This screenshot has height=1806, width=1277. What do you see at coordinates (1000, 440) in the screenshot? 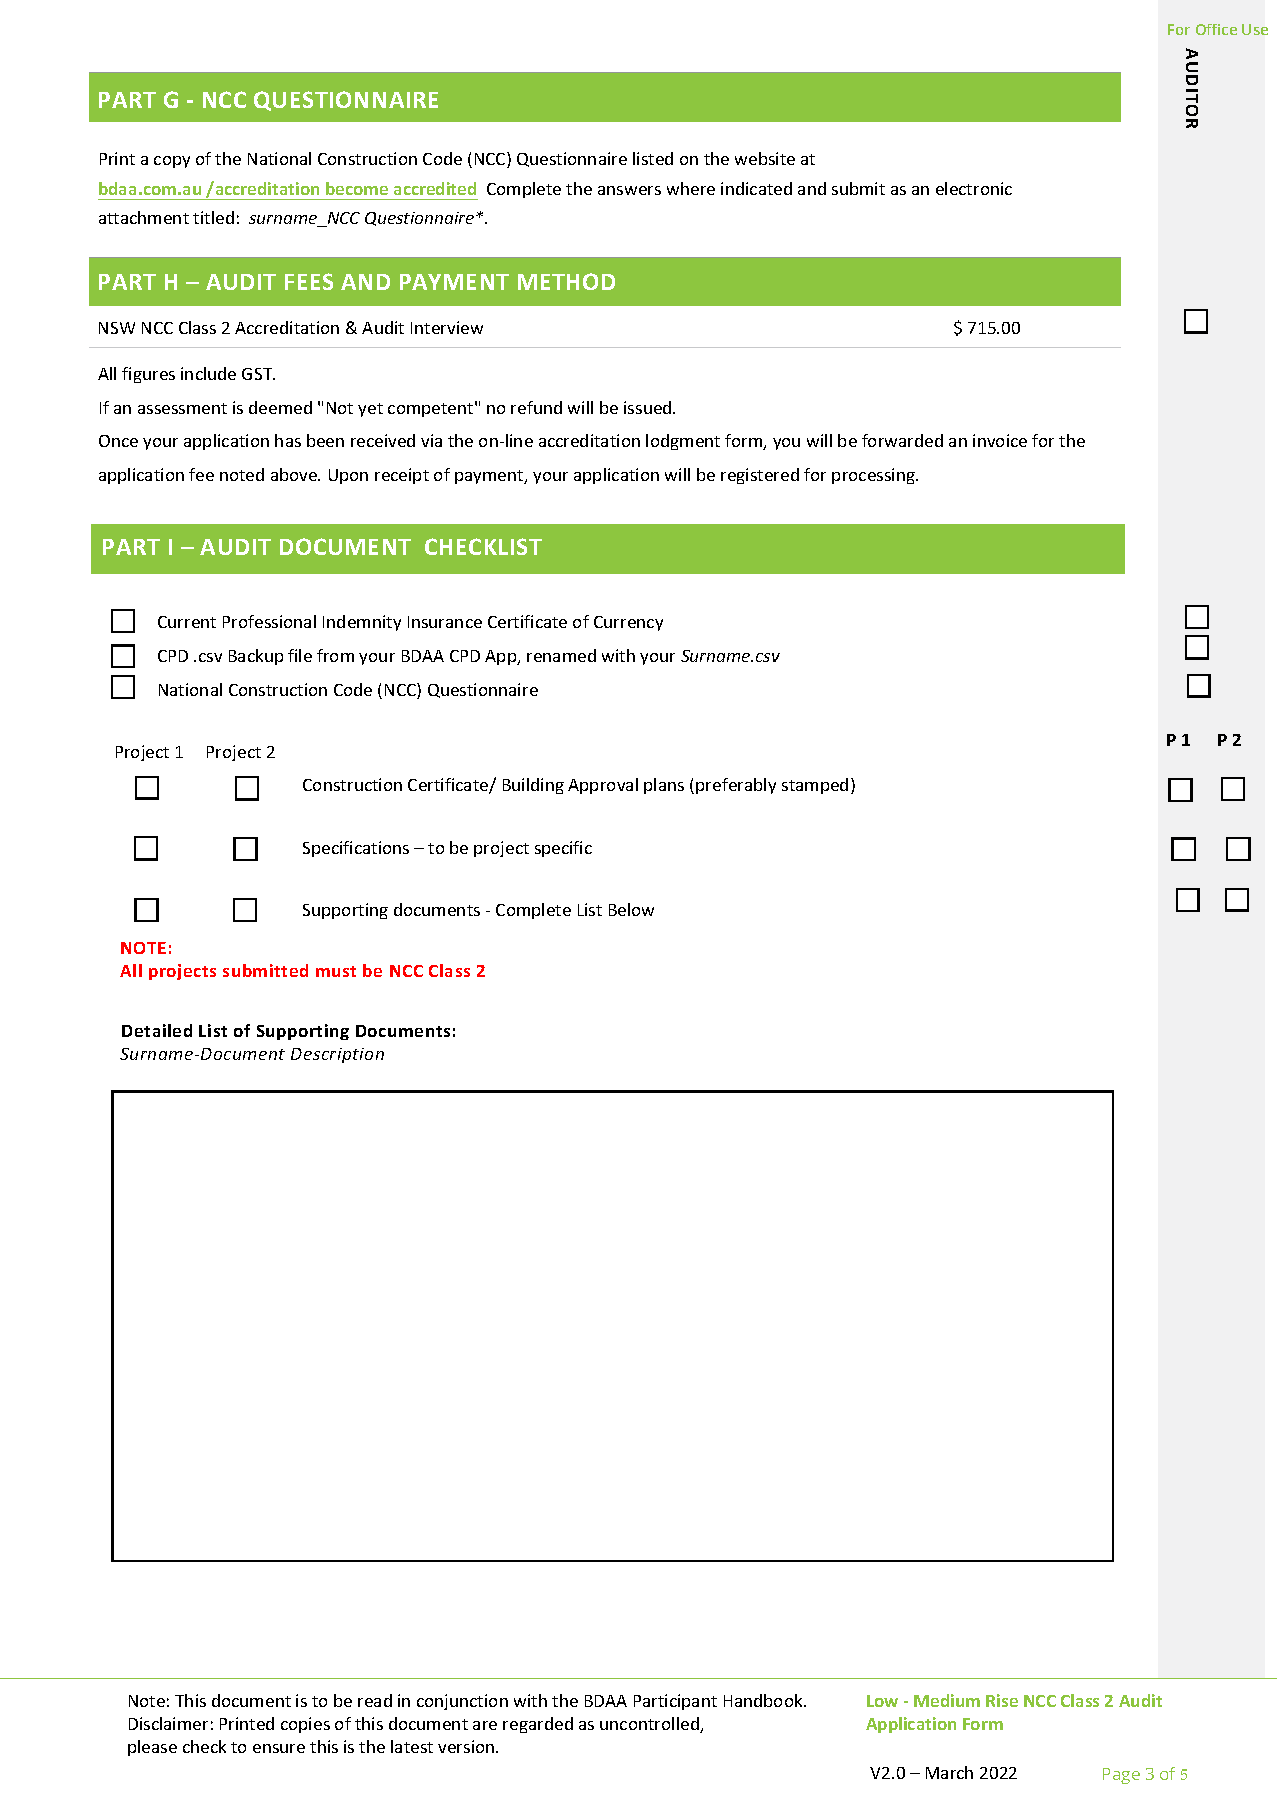
I see `invoice` at bounding box center [1000, 440].
